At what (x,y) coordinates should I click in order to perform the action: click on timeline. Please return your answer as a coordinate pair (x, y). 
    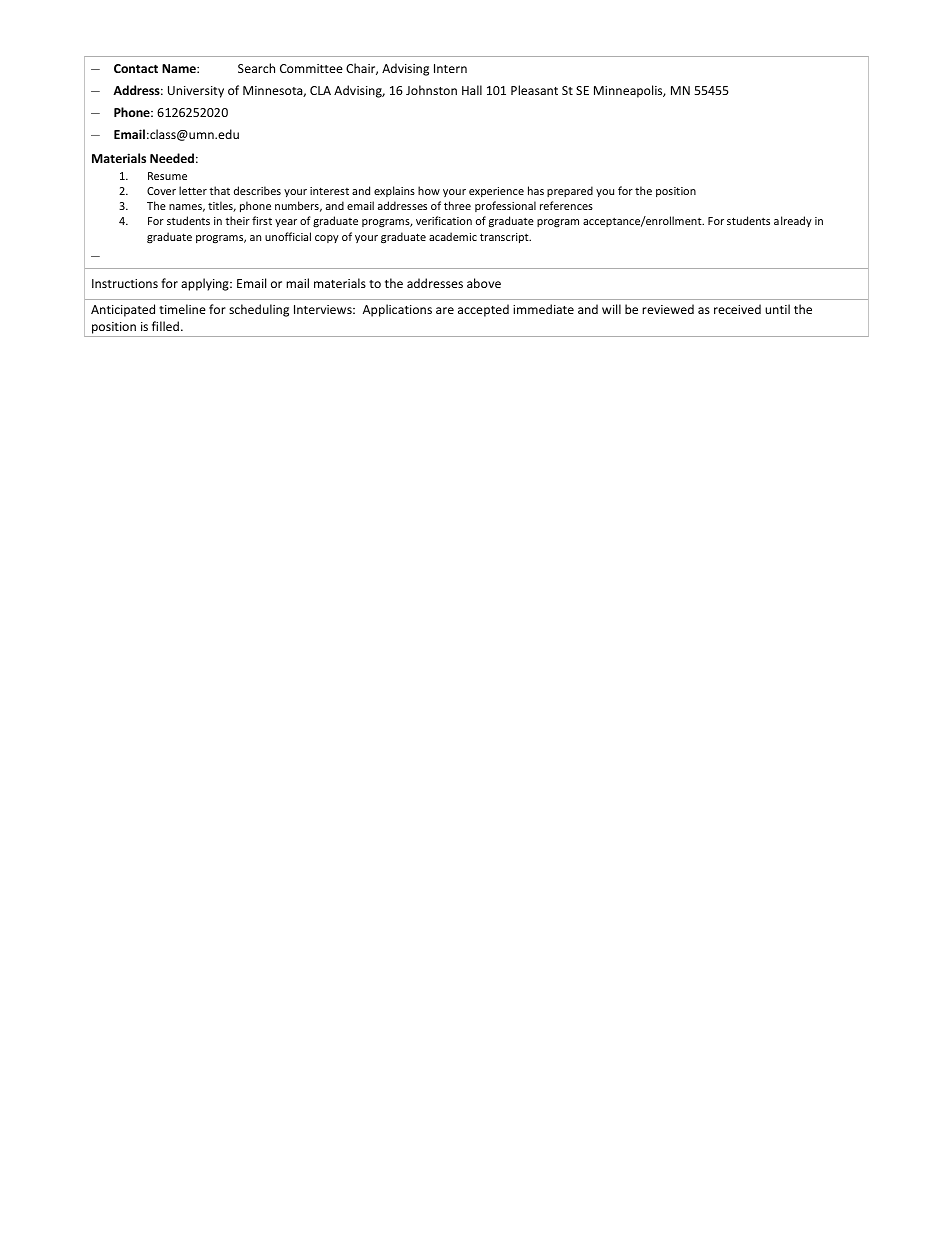
    Looking at the image, I should click on (182, 309).
